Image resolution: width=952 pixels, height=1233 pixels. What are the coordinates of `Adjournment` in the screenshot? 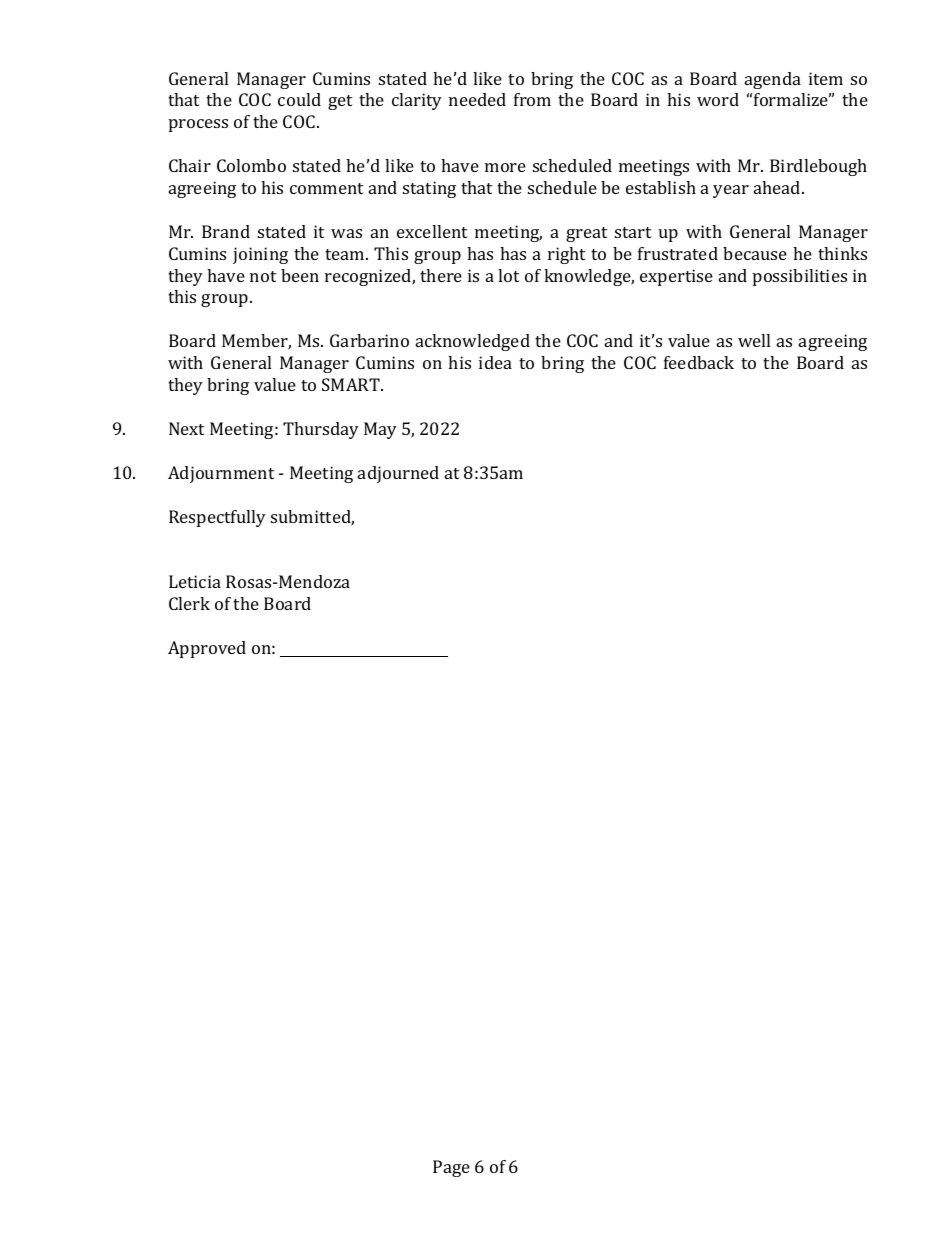 It's located at (221, 474).
